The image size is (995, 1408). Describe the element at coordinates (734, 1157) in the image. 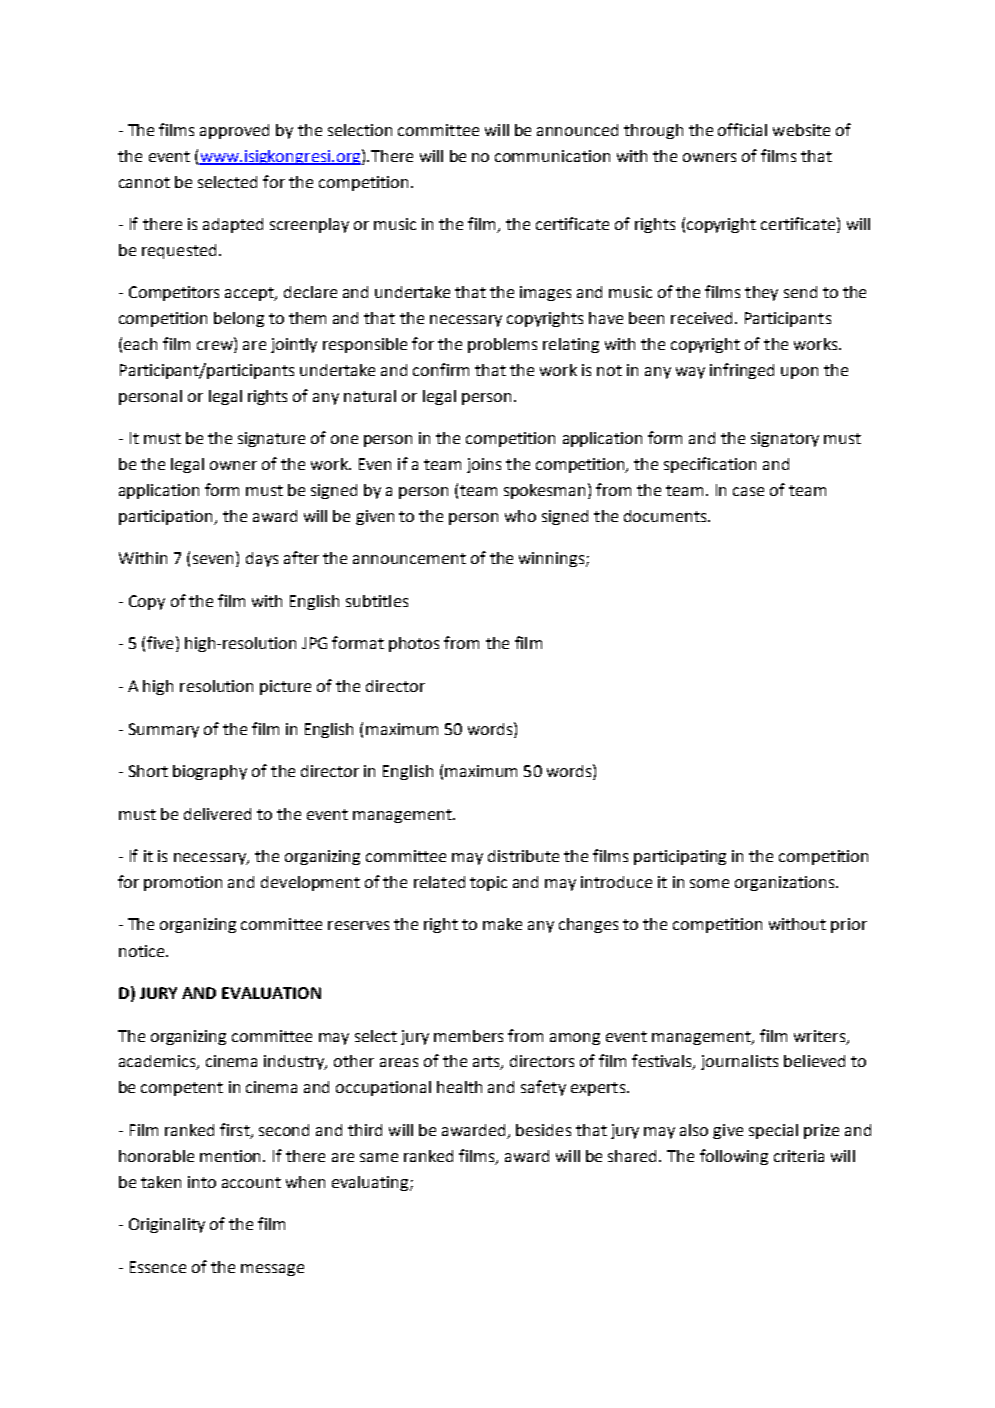

I see `following` at that location.
